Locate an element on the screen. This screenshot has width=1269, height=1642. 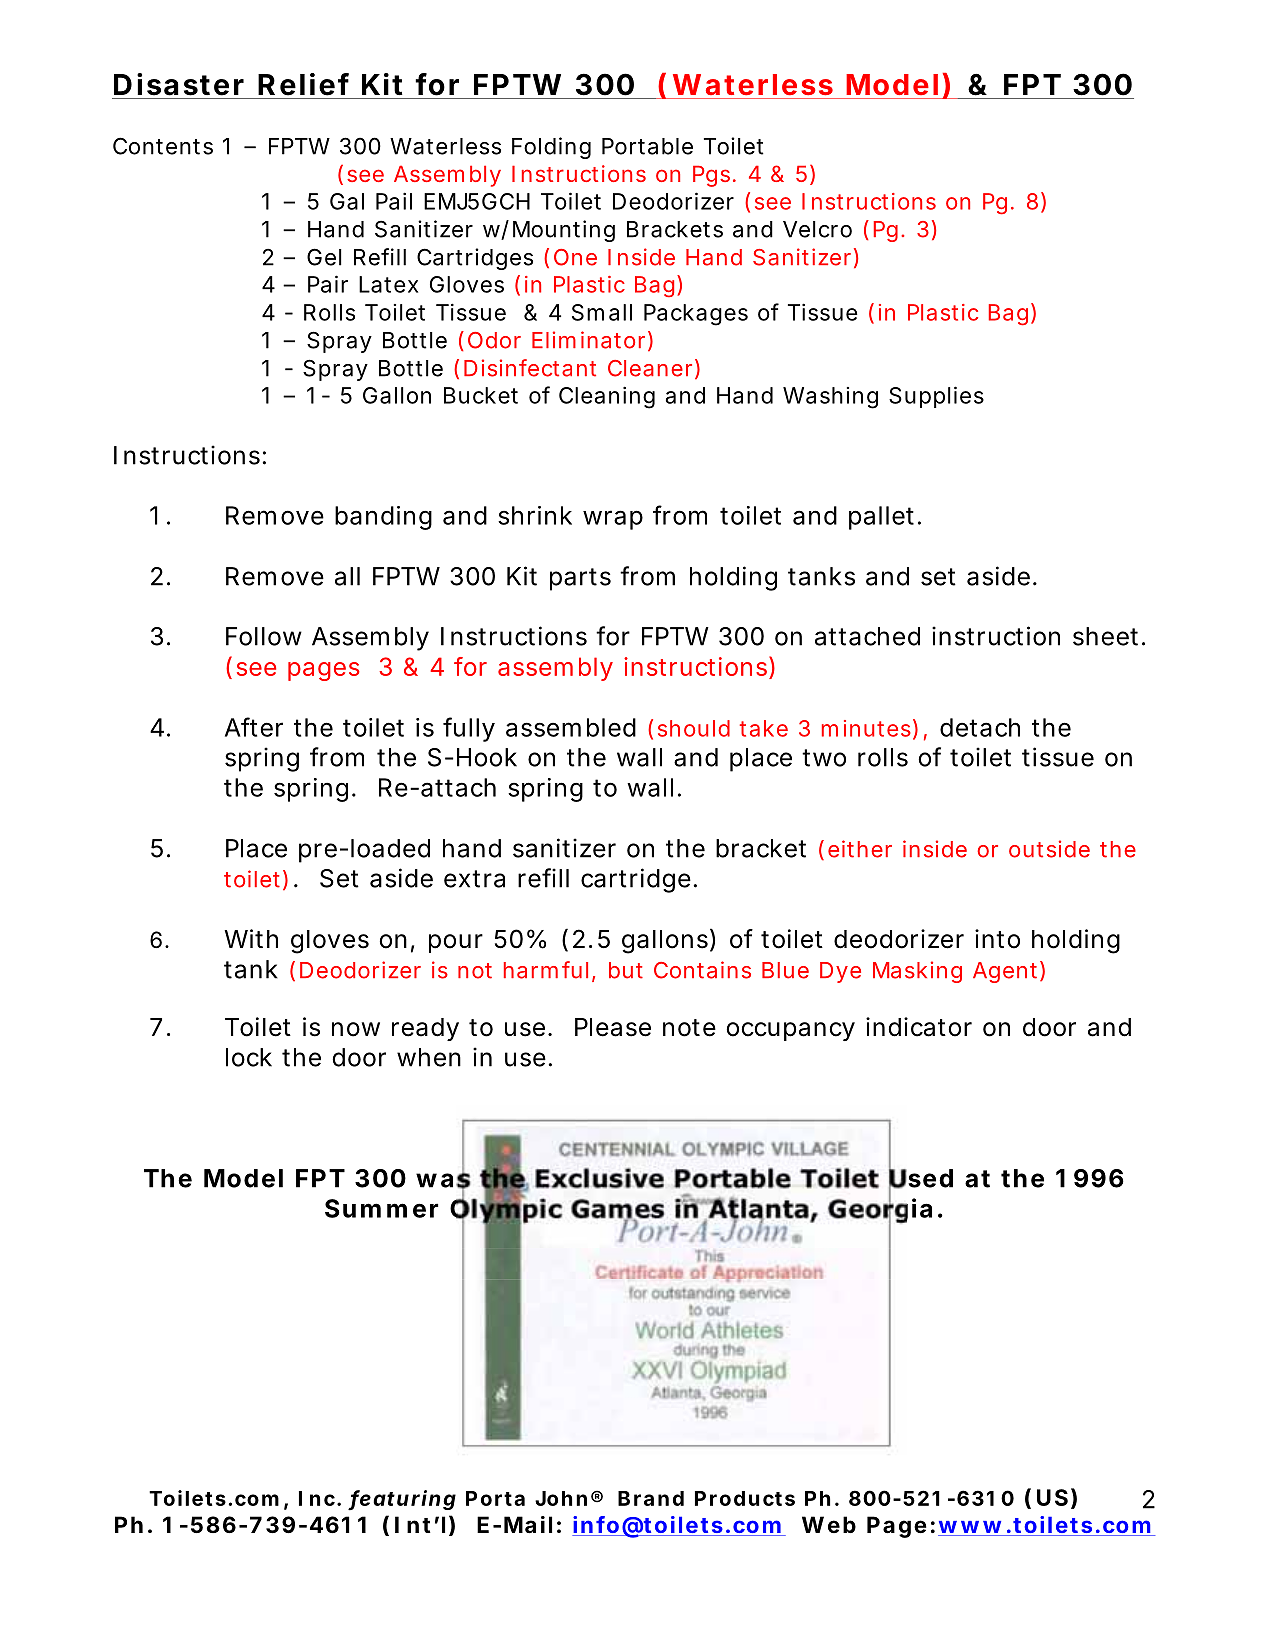
should is located at coordinates (694, 728).
